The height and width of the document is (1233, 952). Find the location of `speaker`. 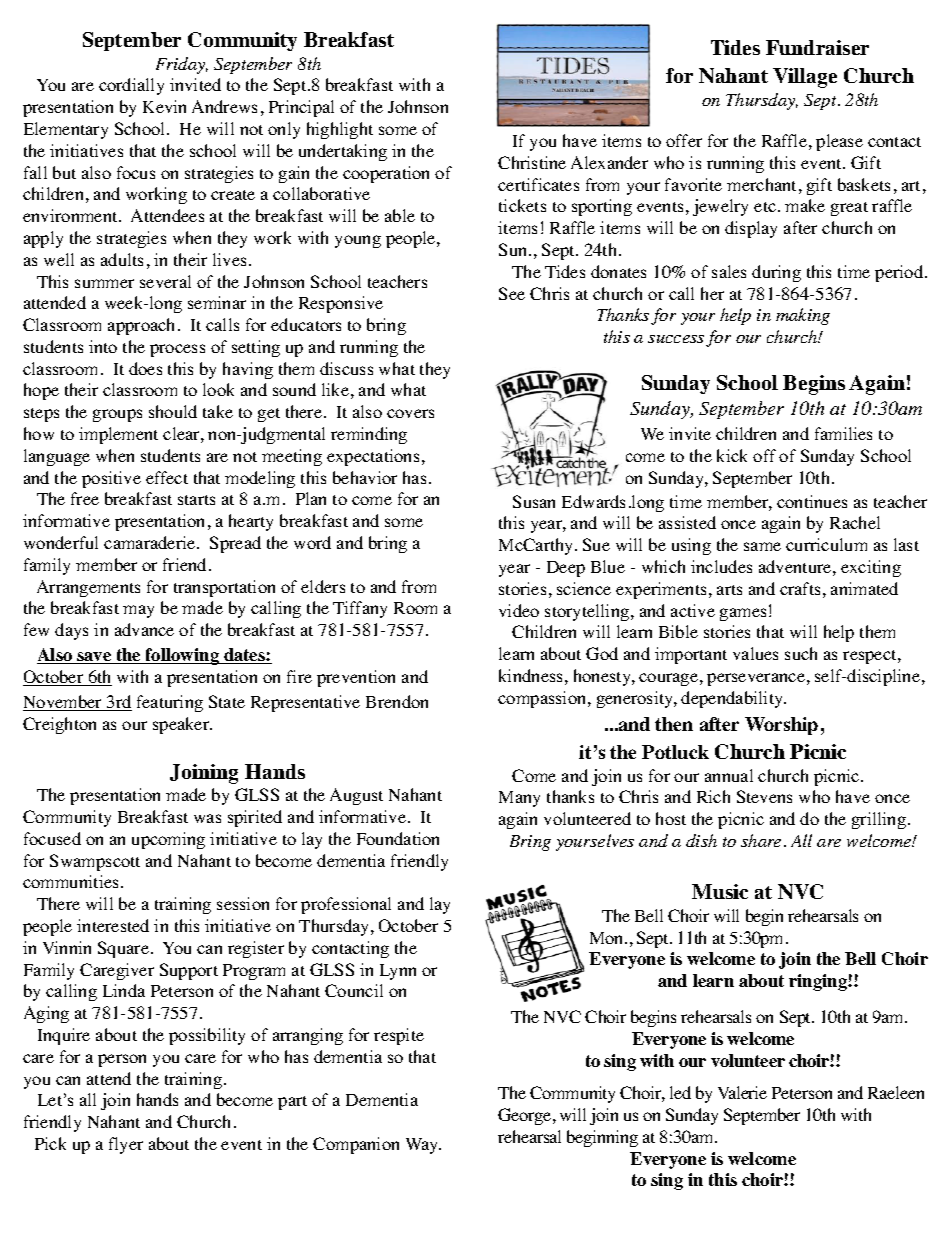

speaker is located at coordinates (182, 725).
